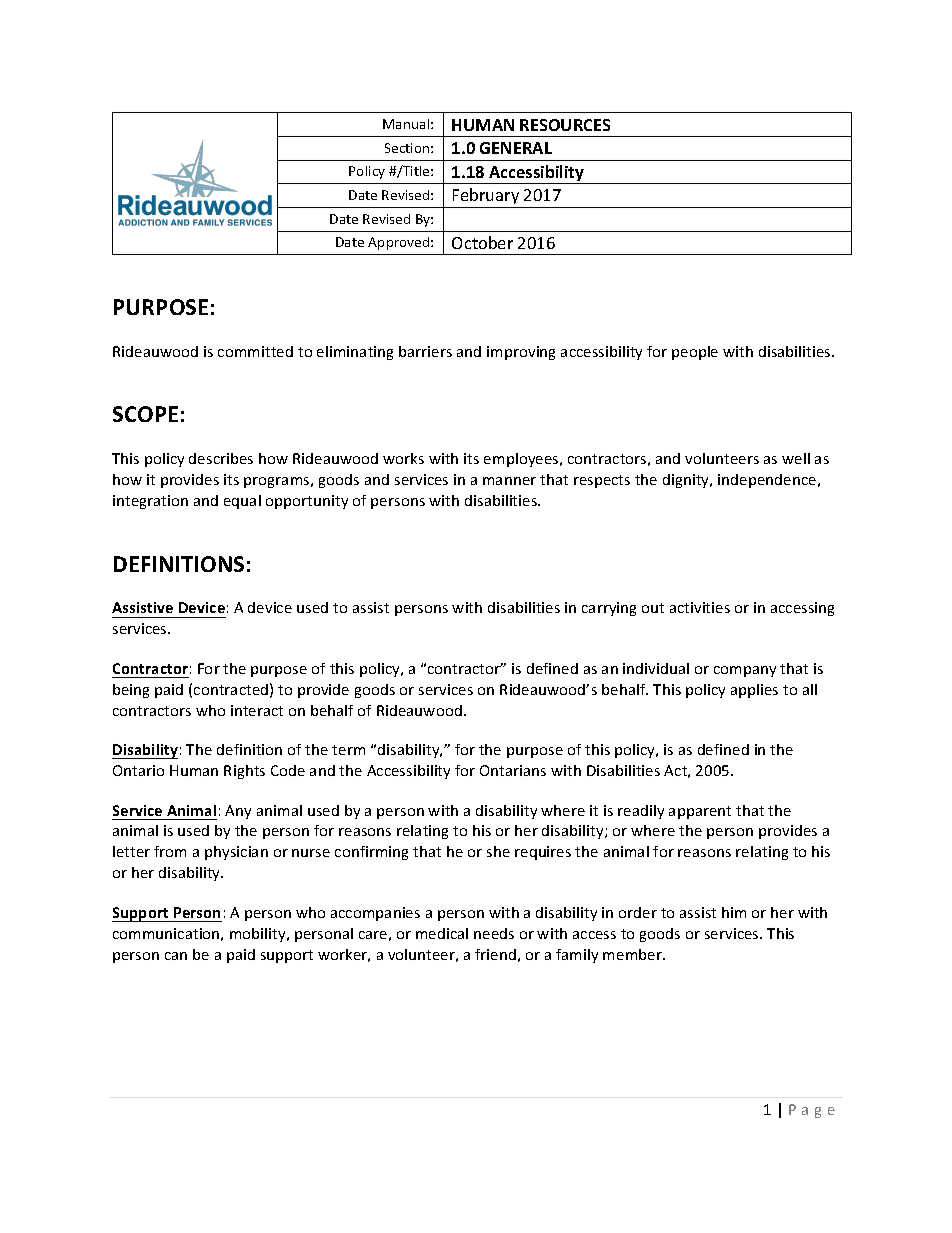  Describe the element at coordinates (255, 351) in the screenshot. I see `committed` at that location.
